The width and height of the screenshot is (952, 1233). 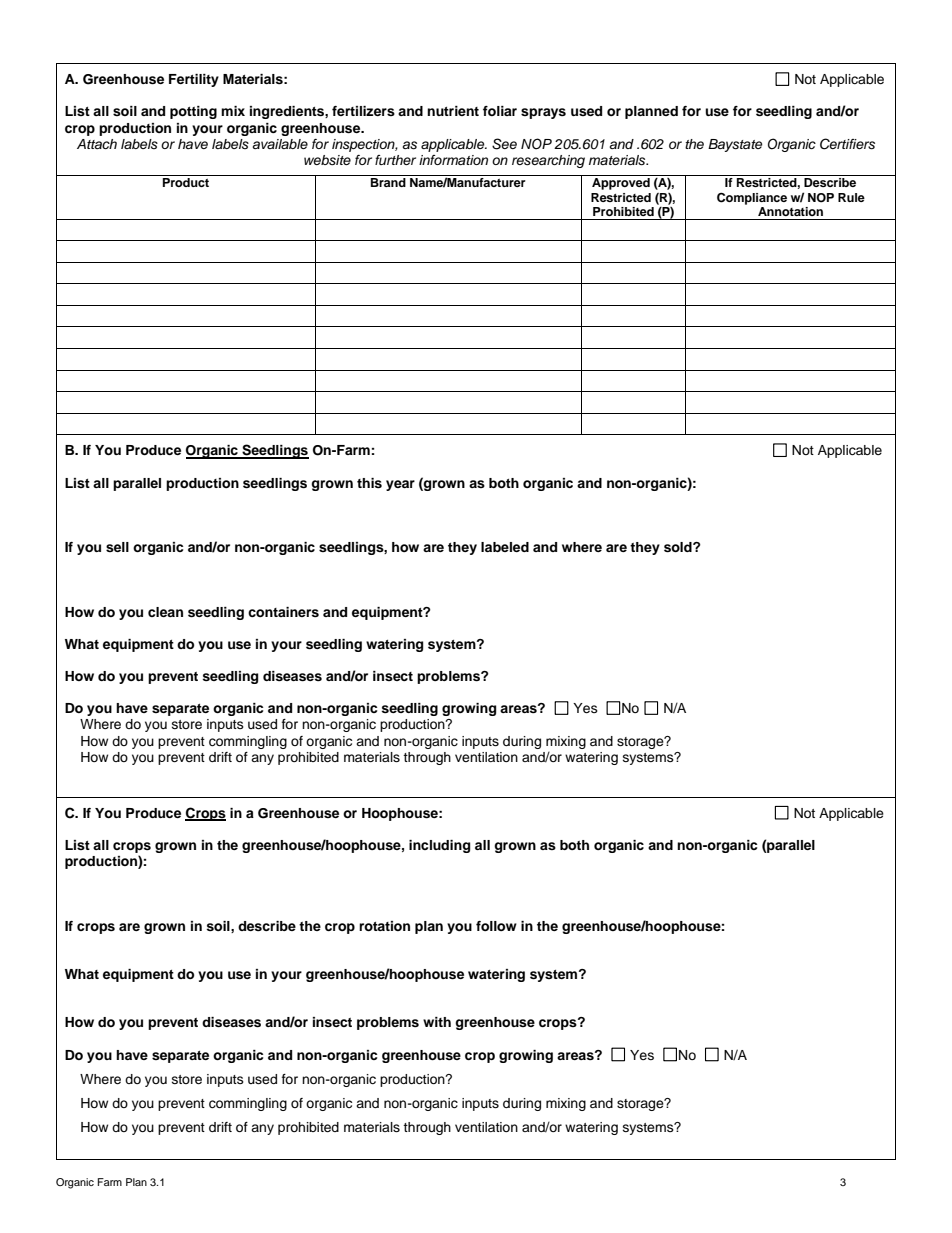 I want to click on Compliance, so click(x=752, y=199).
